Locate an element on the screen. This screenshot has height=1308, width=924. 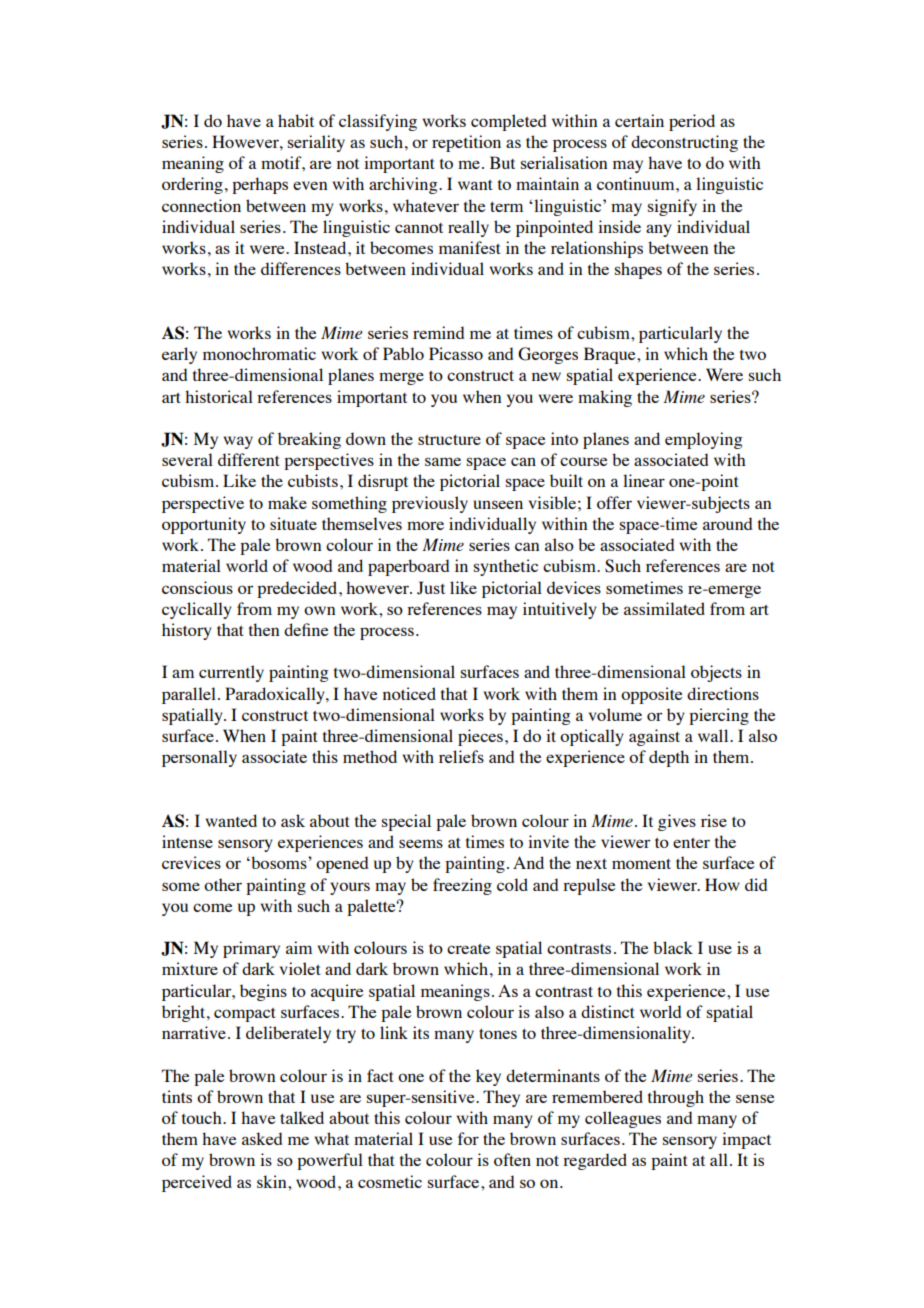
asked is located at coordinates (262, 1138).
